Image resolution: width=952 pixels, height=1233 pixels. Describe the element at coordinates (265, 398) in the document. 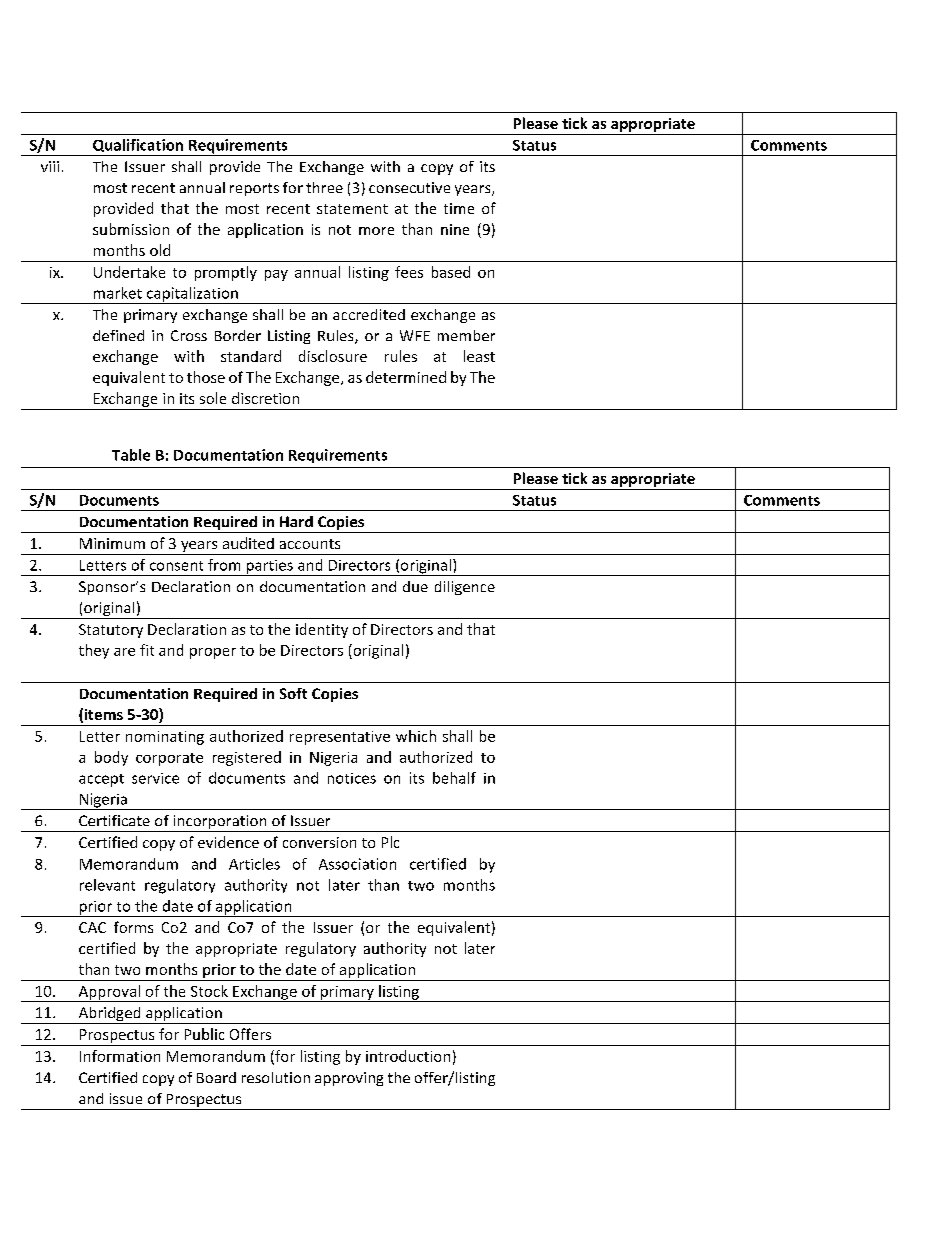

I see `discretion` at that location.
